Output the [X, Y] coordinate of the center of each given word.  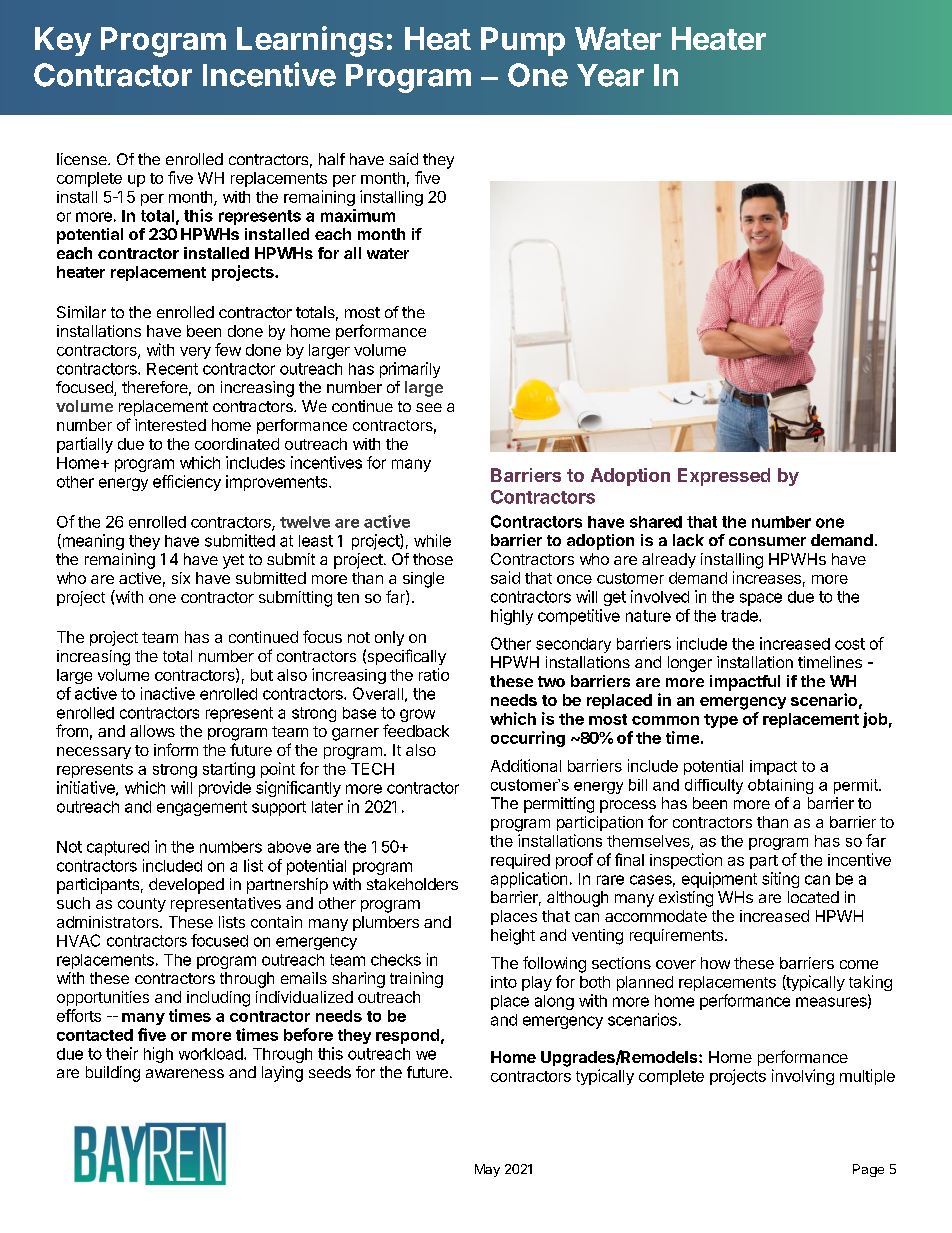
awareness [185, 1073]
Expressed [724, 477]
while [432, 540]
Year [610, 75]
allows [152, 731]
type [721, 721]
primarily [410, 370]
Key [63, 41]
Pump [523, 41]
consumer [767, 541]
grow [417, 715]
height [513, 937]
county [142, 905]
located [813, 897]
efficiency [187, 483]
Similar [81, 312]
